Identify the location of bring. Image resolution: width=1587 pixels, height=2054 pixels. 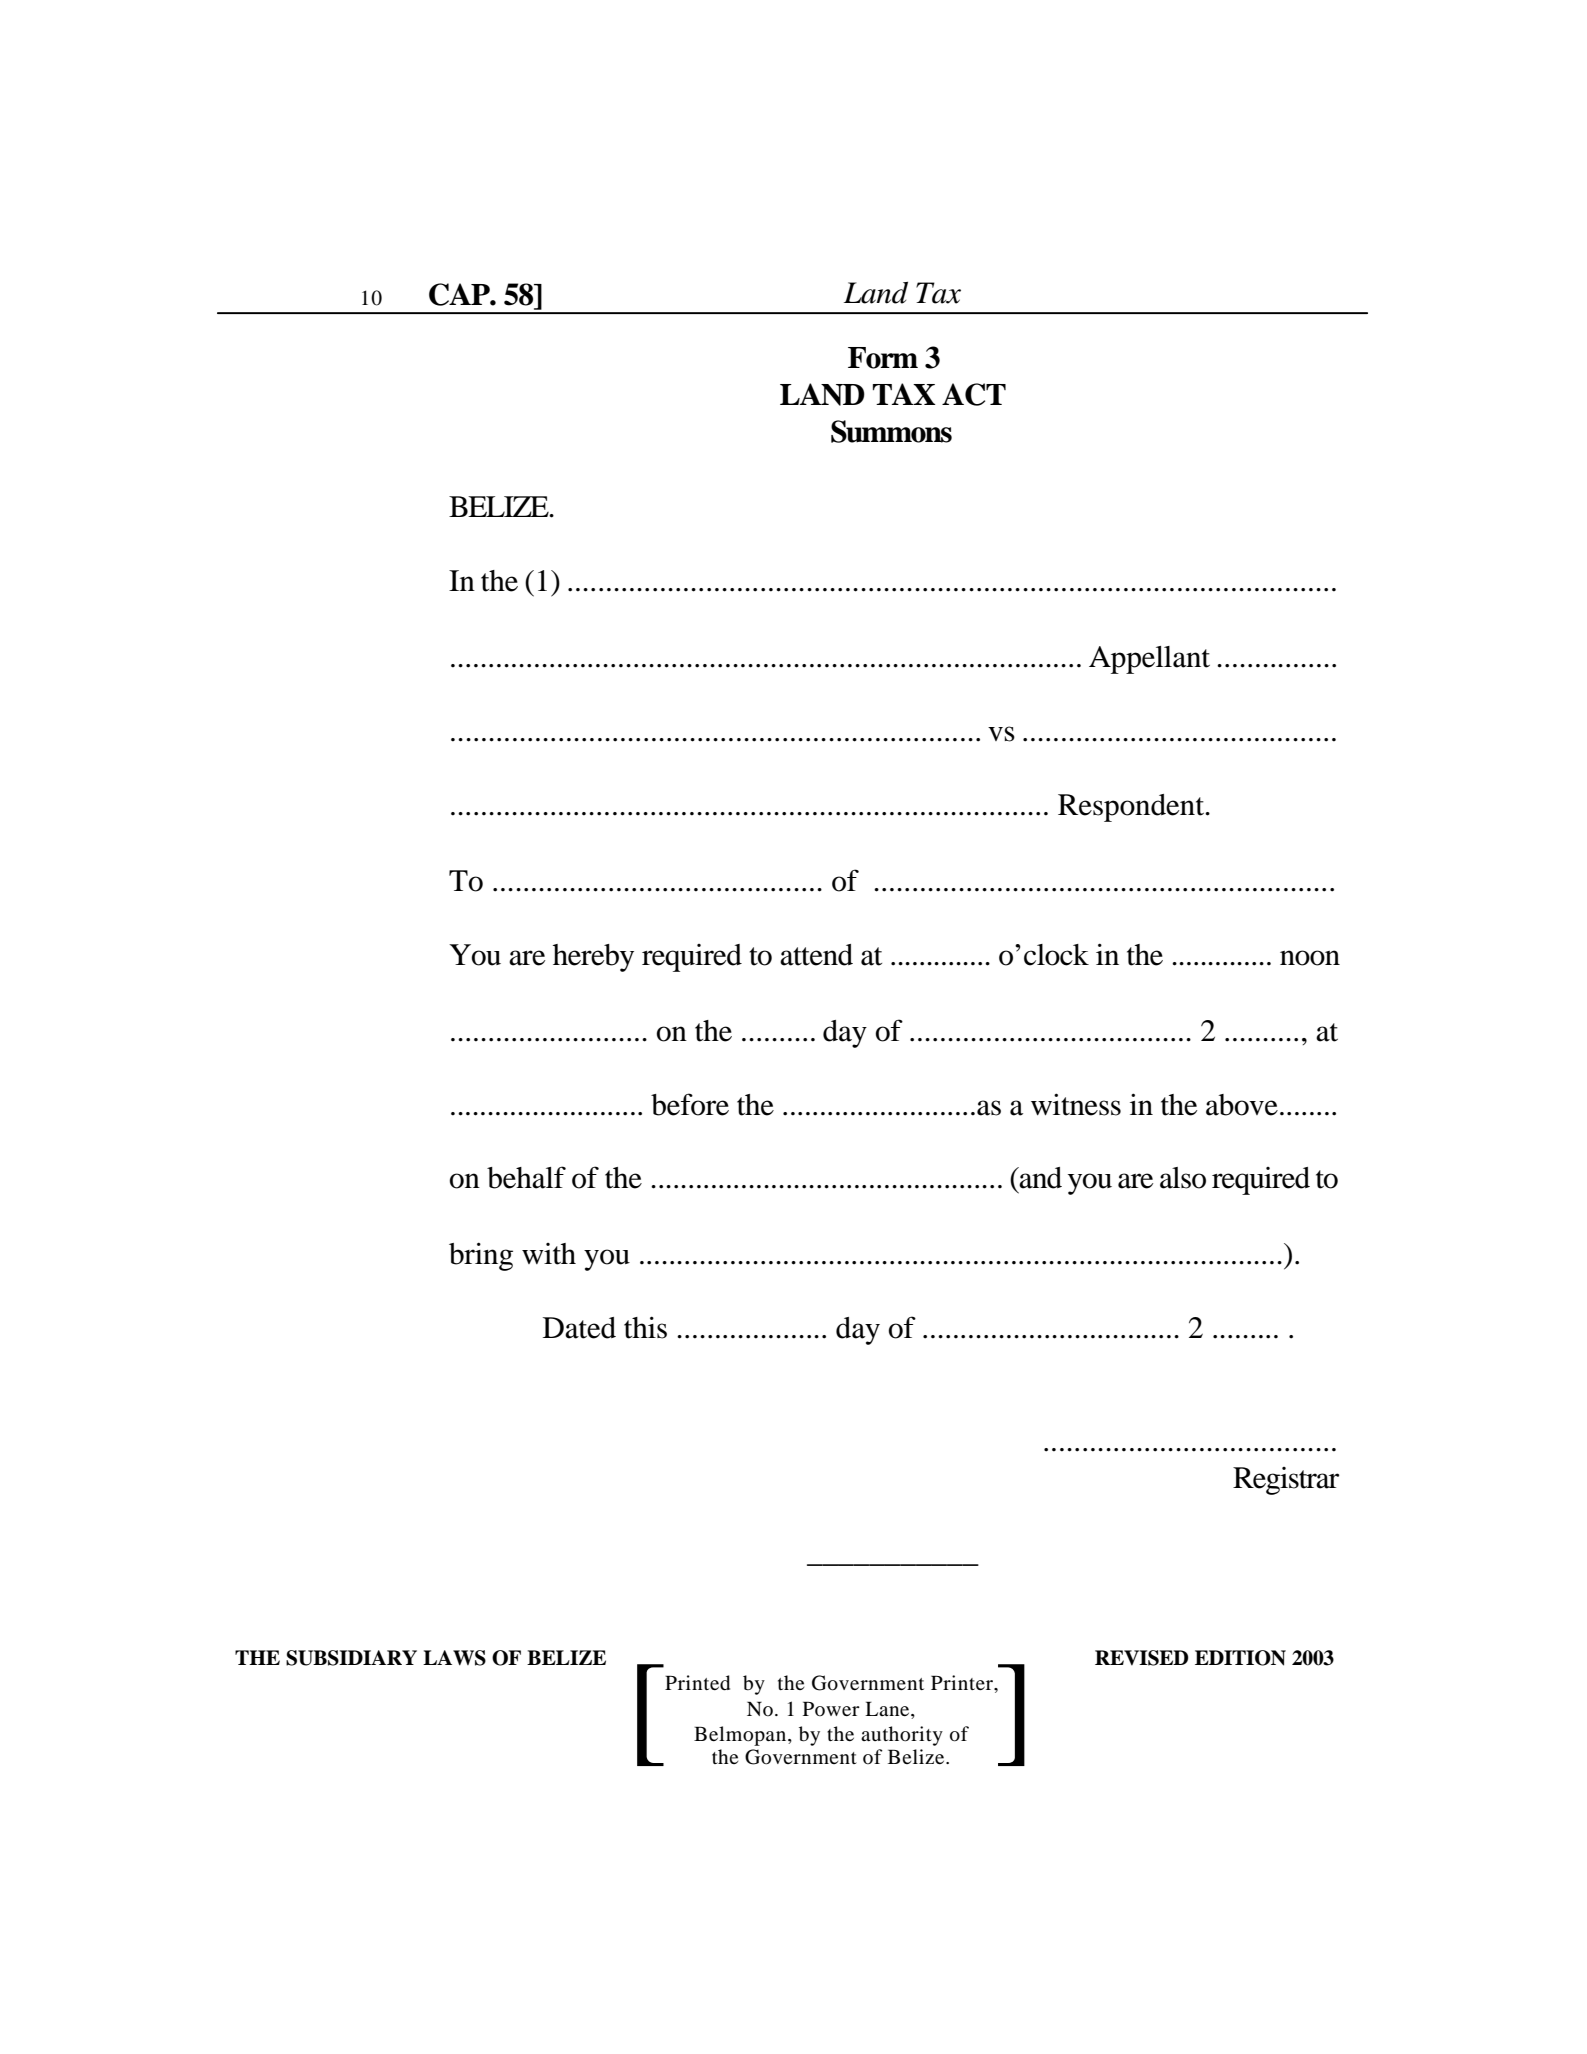
(481, 1256).
